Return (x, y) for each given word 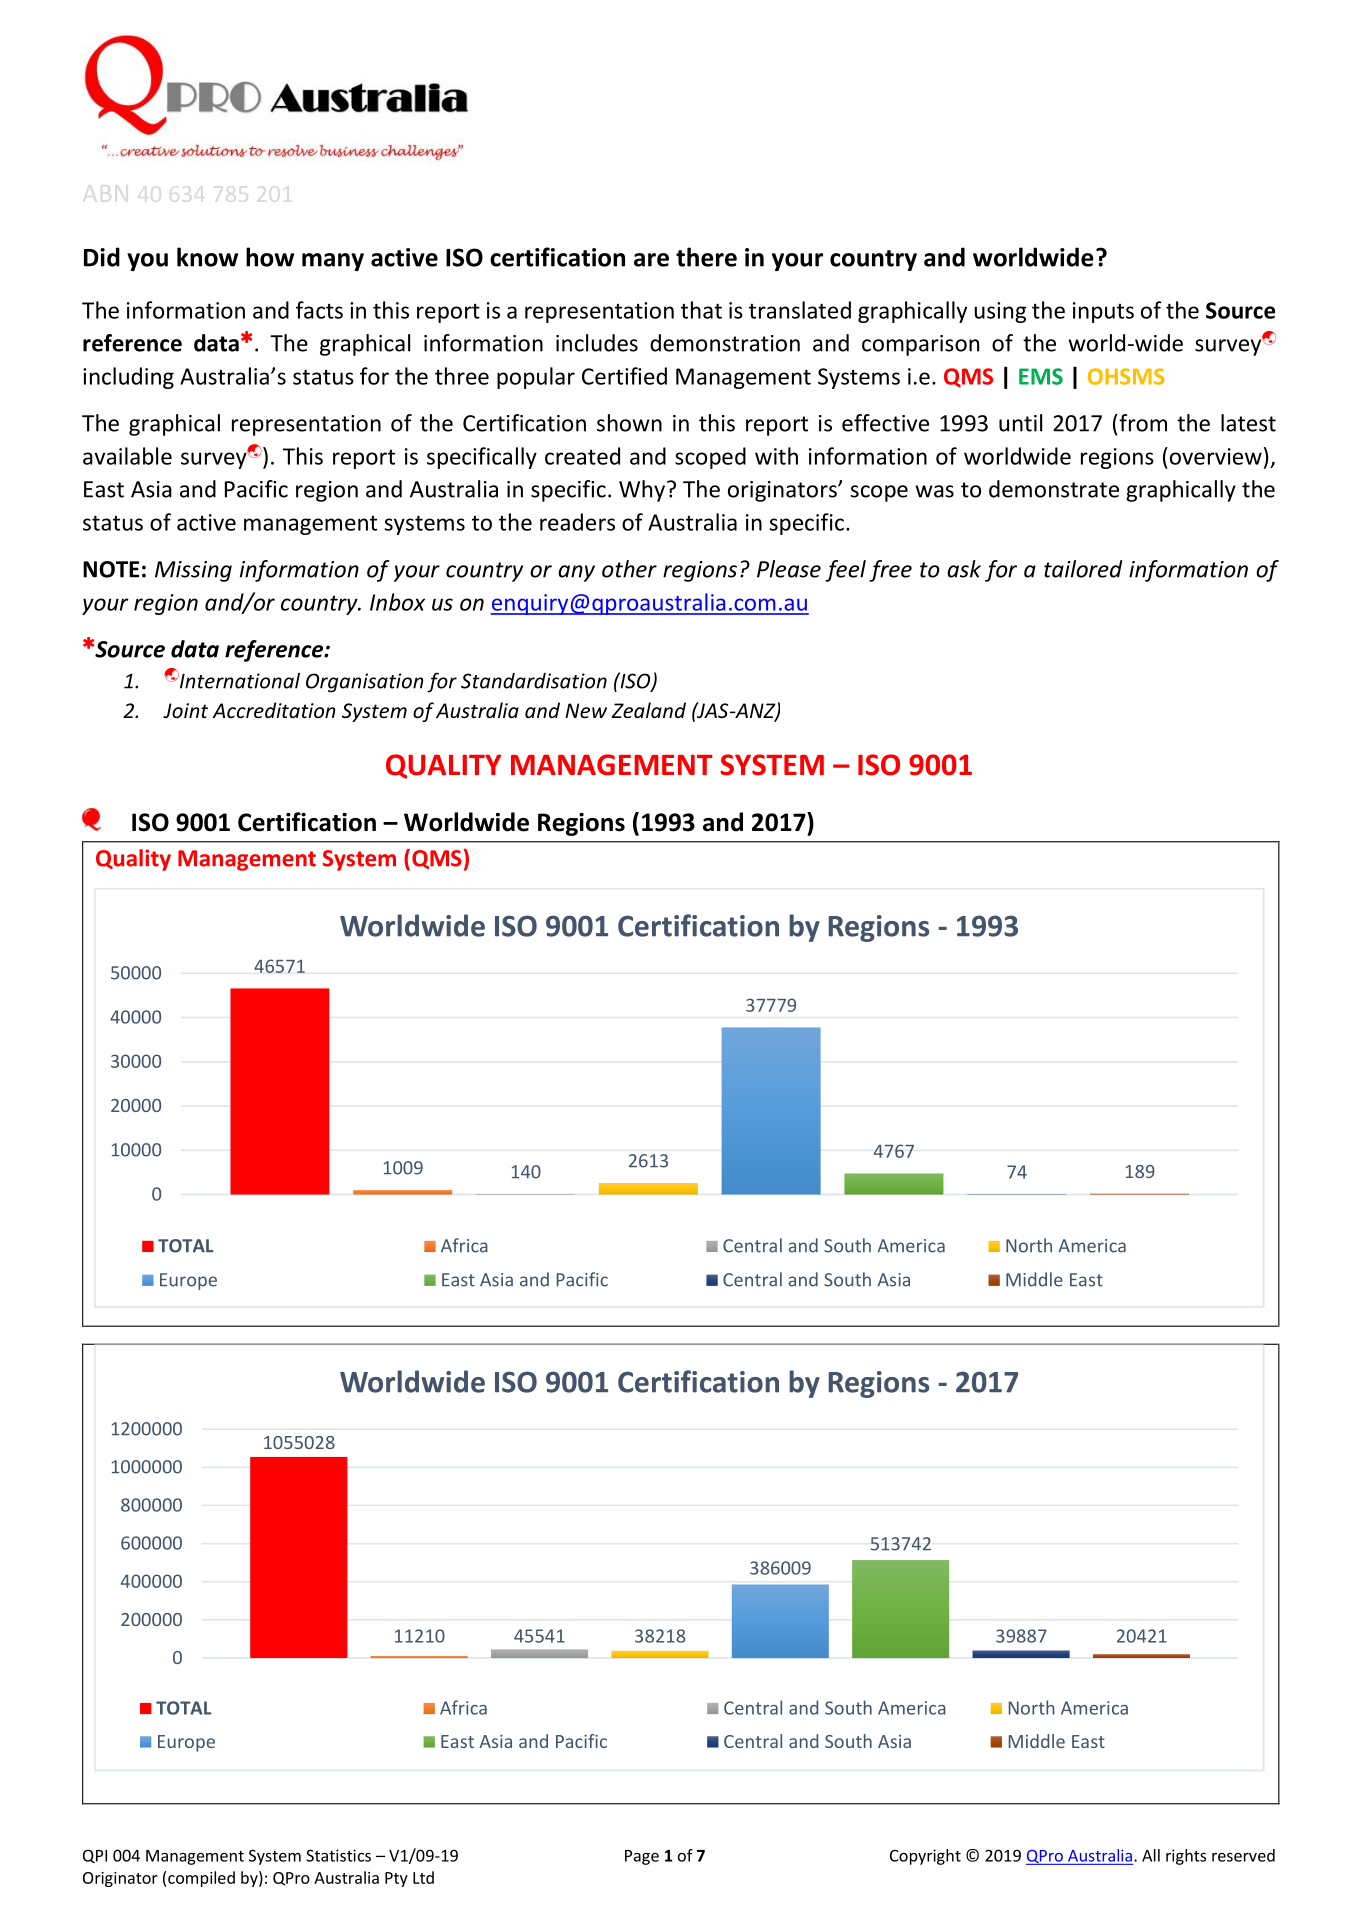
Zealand (648, 710)
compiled (201, 1879)
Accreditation (273, 710)
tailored (1083, 569)
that (701, 310)
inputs (1103, 312)
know (207, 257)
